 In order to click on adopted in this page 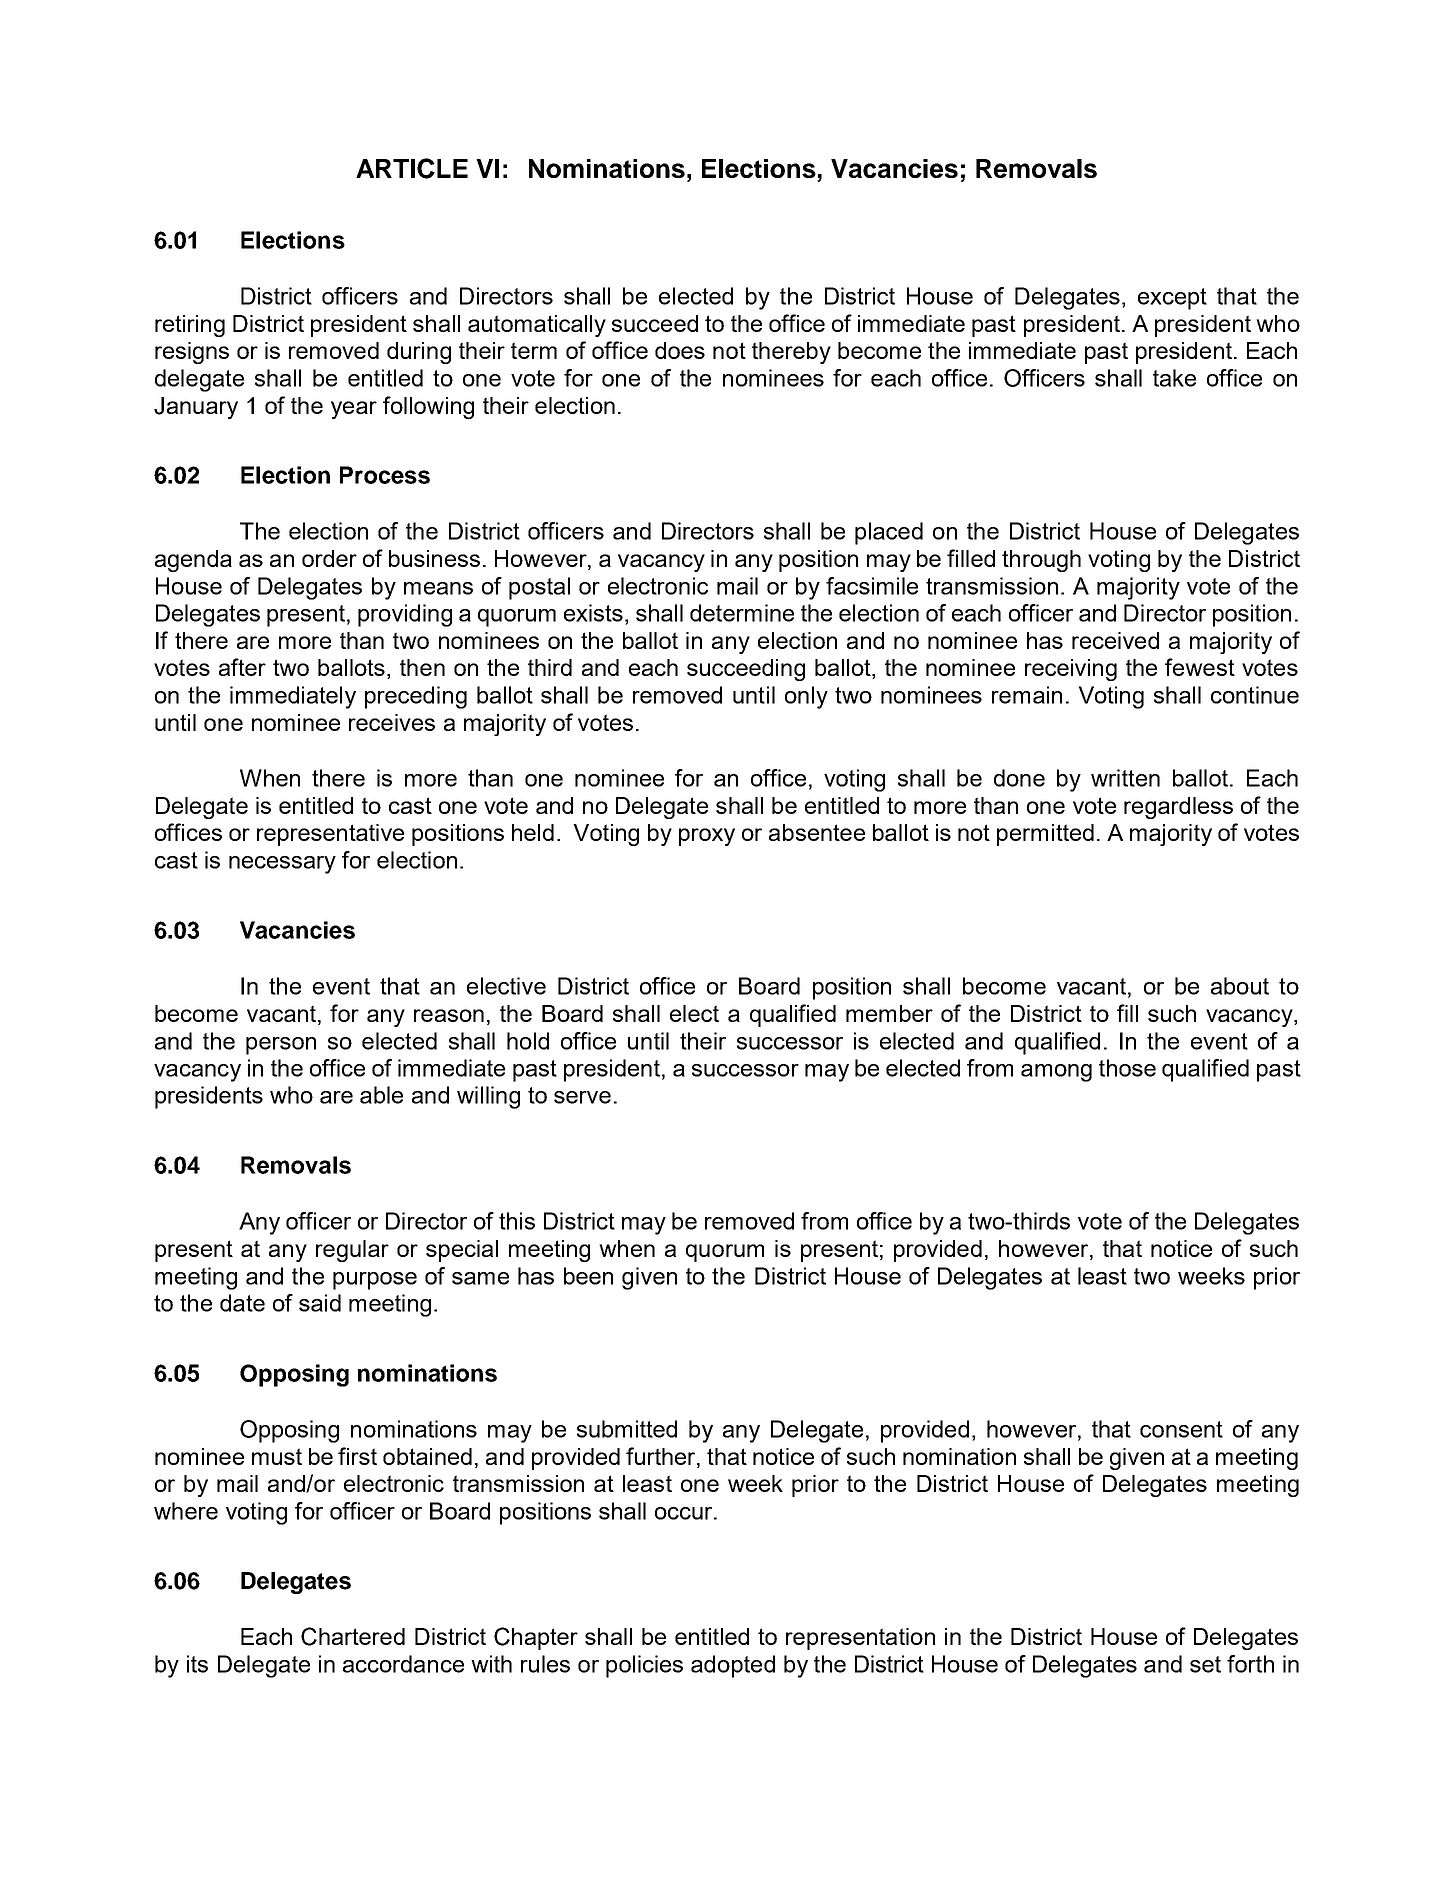, I will do `click(733, 1666)`.
